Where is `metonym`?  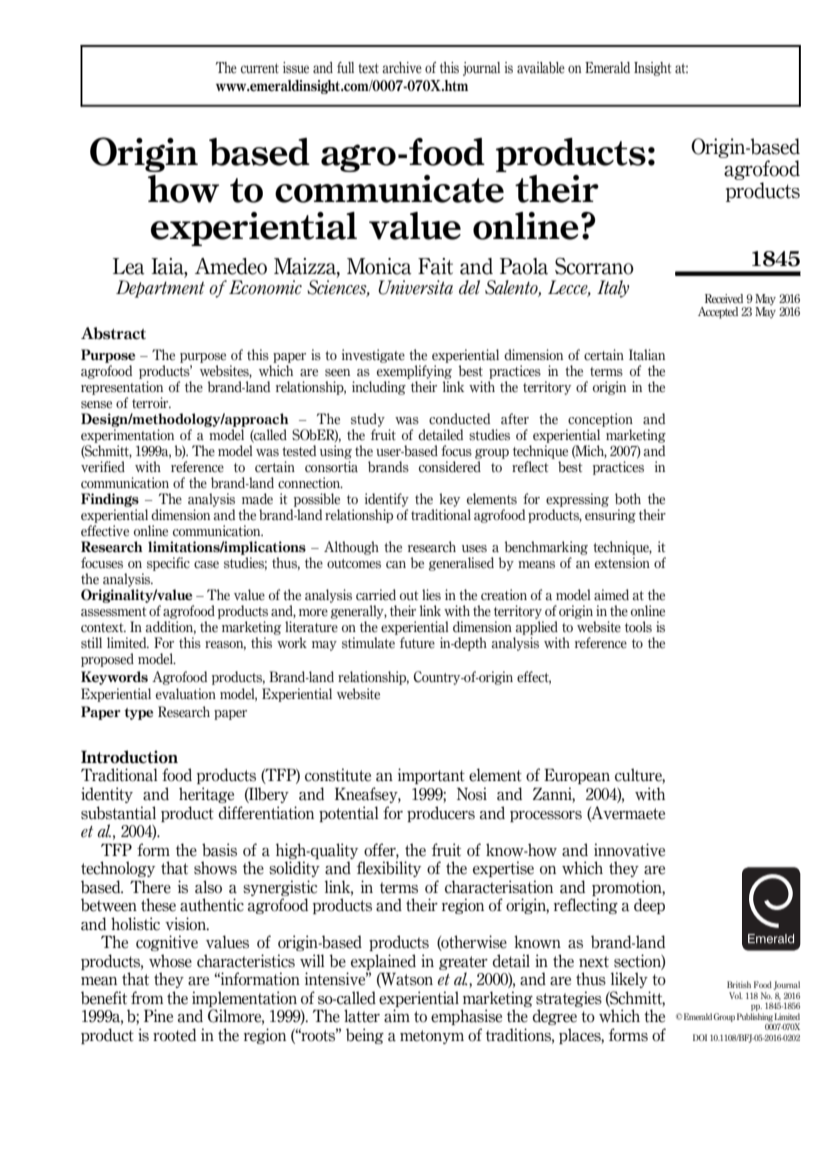
metonym is located at coordinates (432, 1037).
